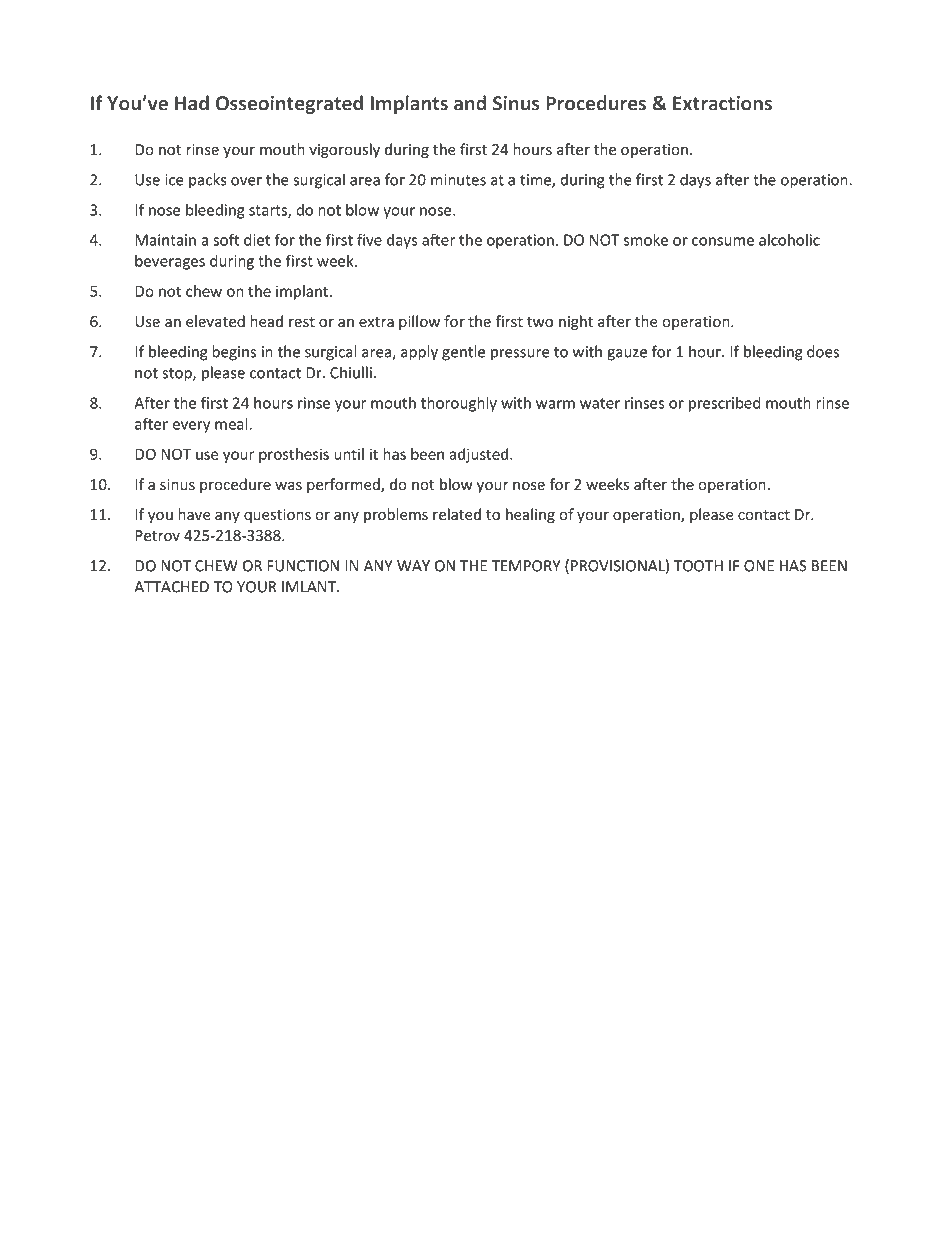 Image resolution: width=952 pixels, height=1233 pixels. What do you see at coordinates (246, 181) in the page?
I see `over` at bounding box center [246, 181].
